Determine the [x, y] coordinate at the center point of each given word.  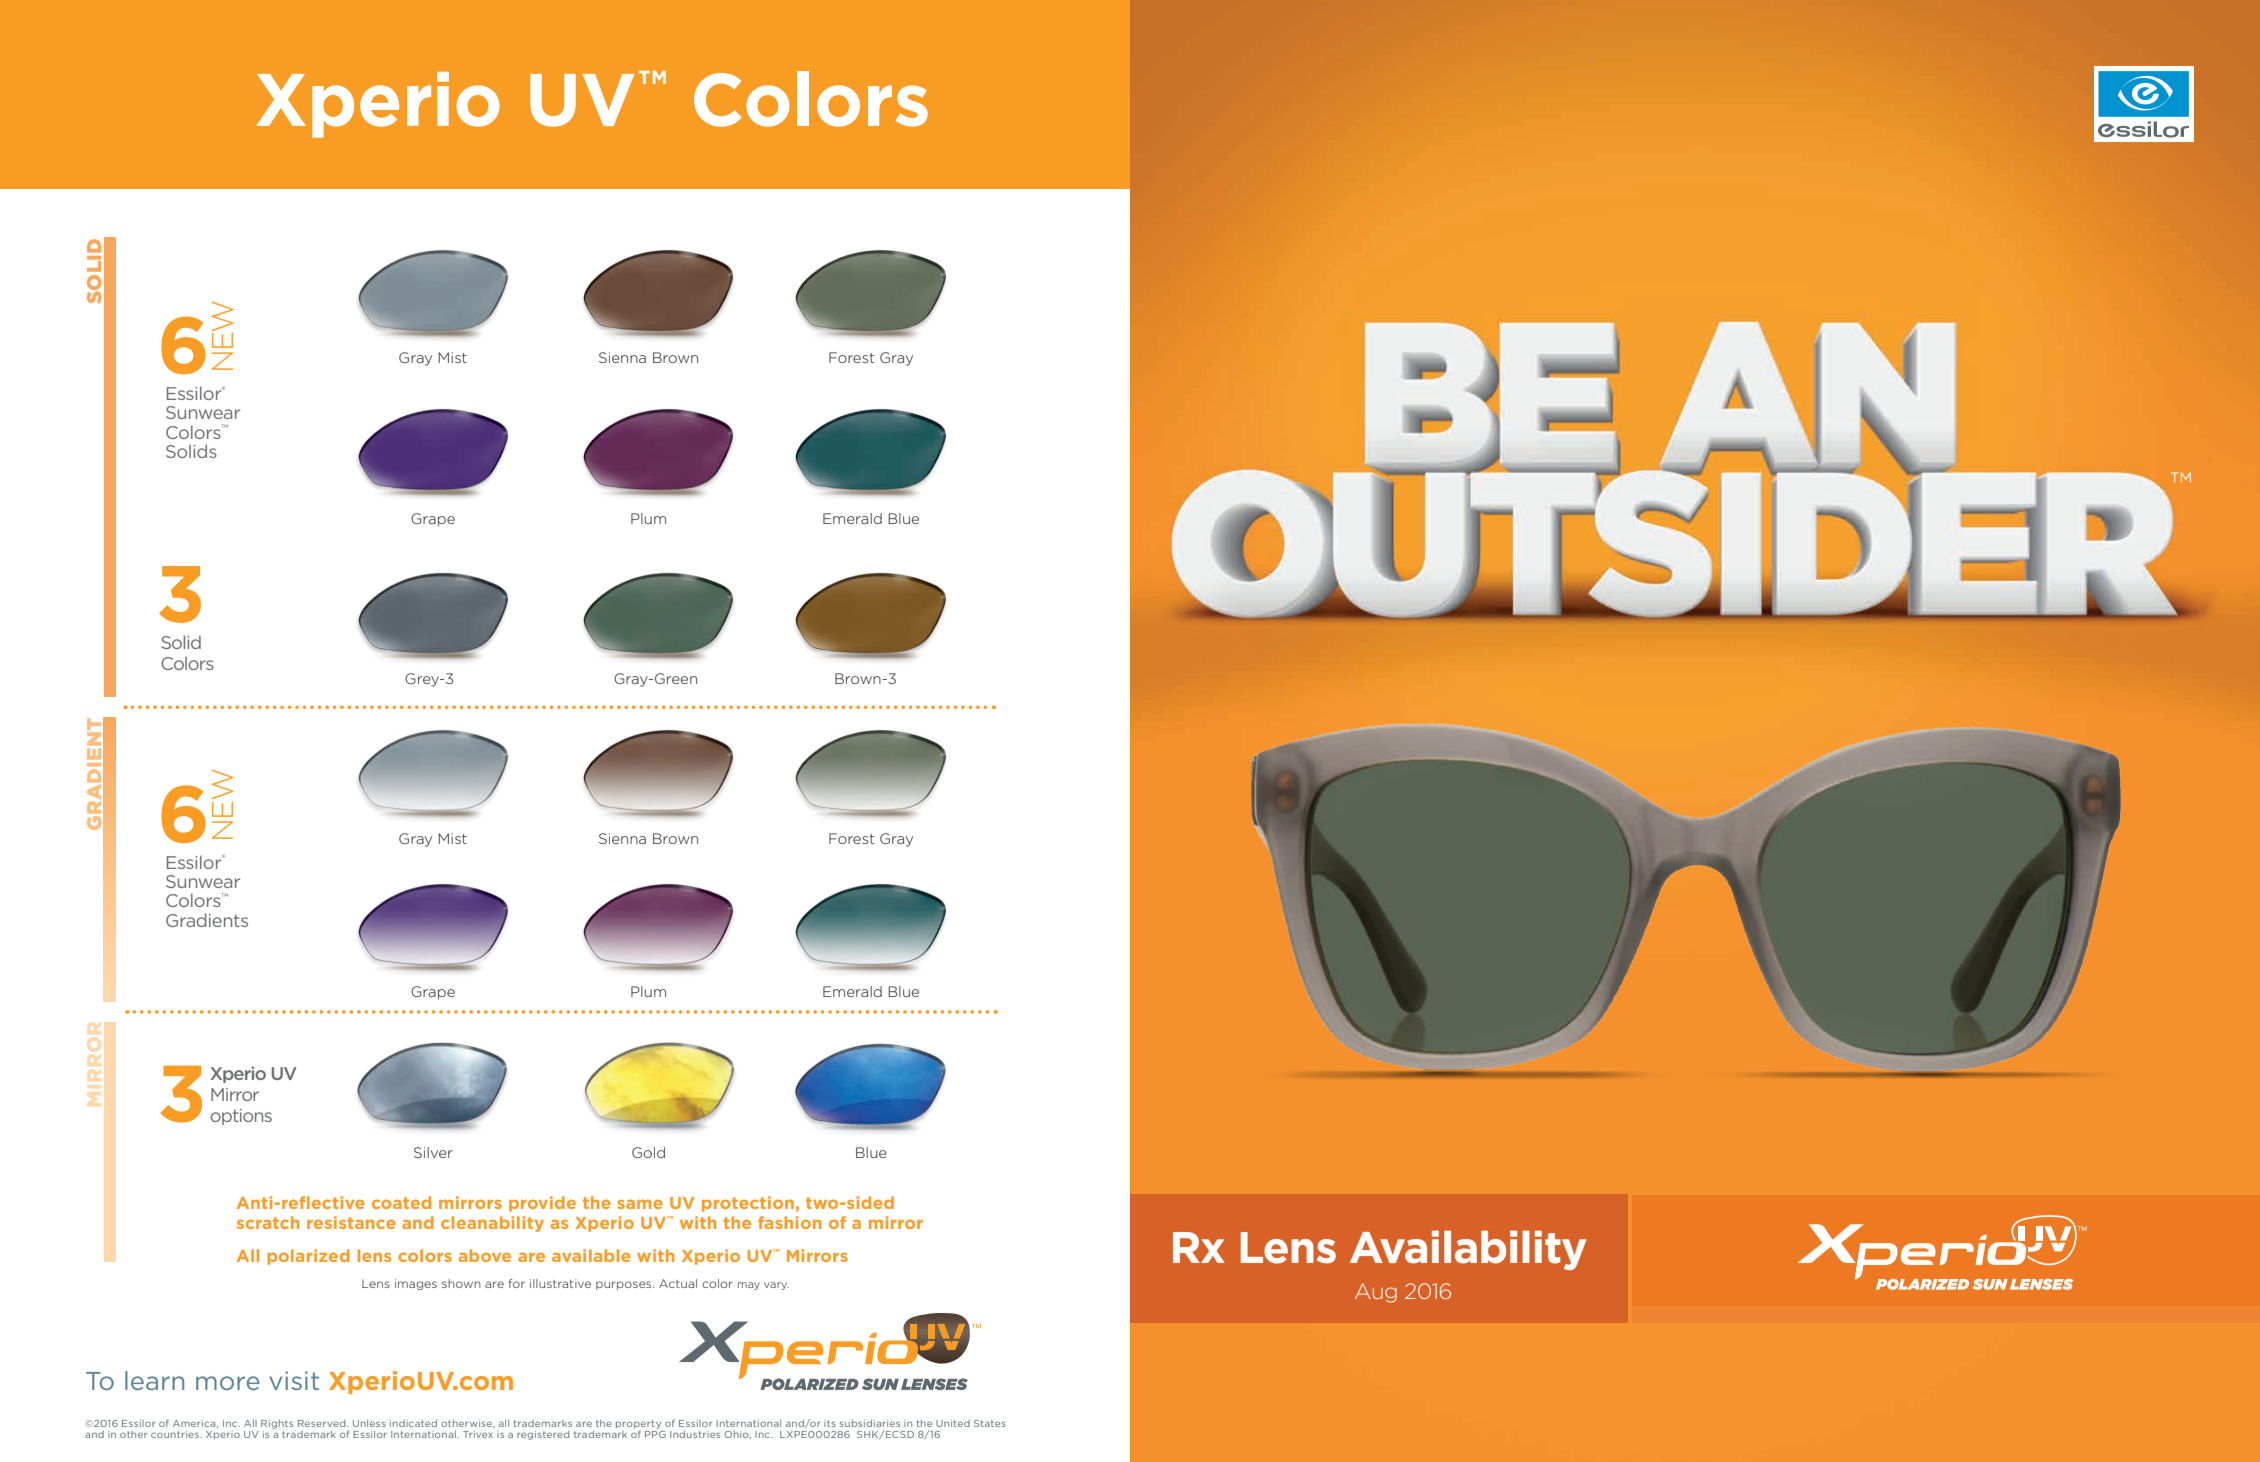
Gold [648, 1152]
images [416, 1284]
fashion [789, 1222]
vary [776, 1286]
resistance [351, 1222]
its [830, 1423]
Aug [1376, 1293]
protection [748, 1204]
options [241, 1117]
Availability [1468, 1250]
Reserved [323, 1423]
